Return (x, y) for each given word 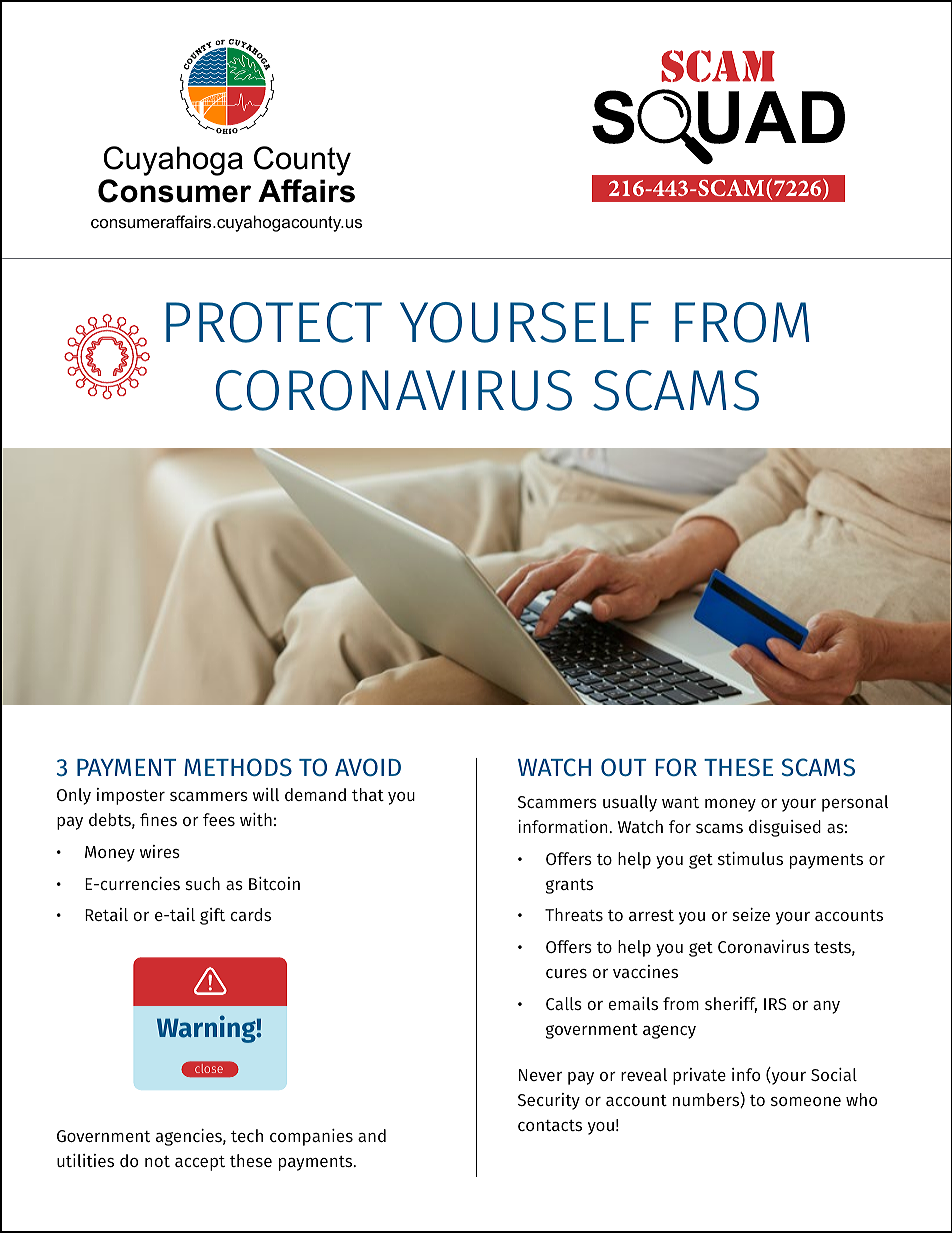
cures (566, 973)
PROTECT (274, 322)
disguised (785, 828)
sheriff (731, 1005)
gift (212, 916)
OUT (624, 767)
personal (855, 803)
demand (315, 794)
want (680, 802)
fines (158, 819)
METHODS (238, 767)
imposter (131, 796)
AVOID (368, 767)
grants (569, 886)
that (368, 794)
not (157, 1161)
